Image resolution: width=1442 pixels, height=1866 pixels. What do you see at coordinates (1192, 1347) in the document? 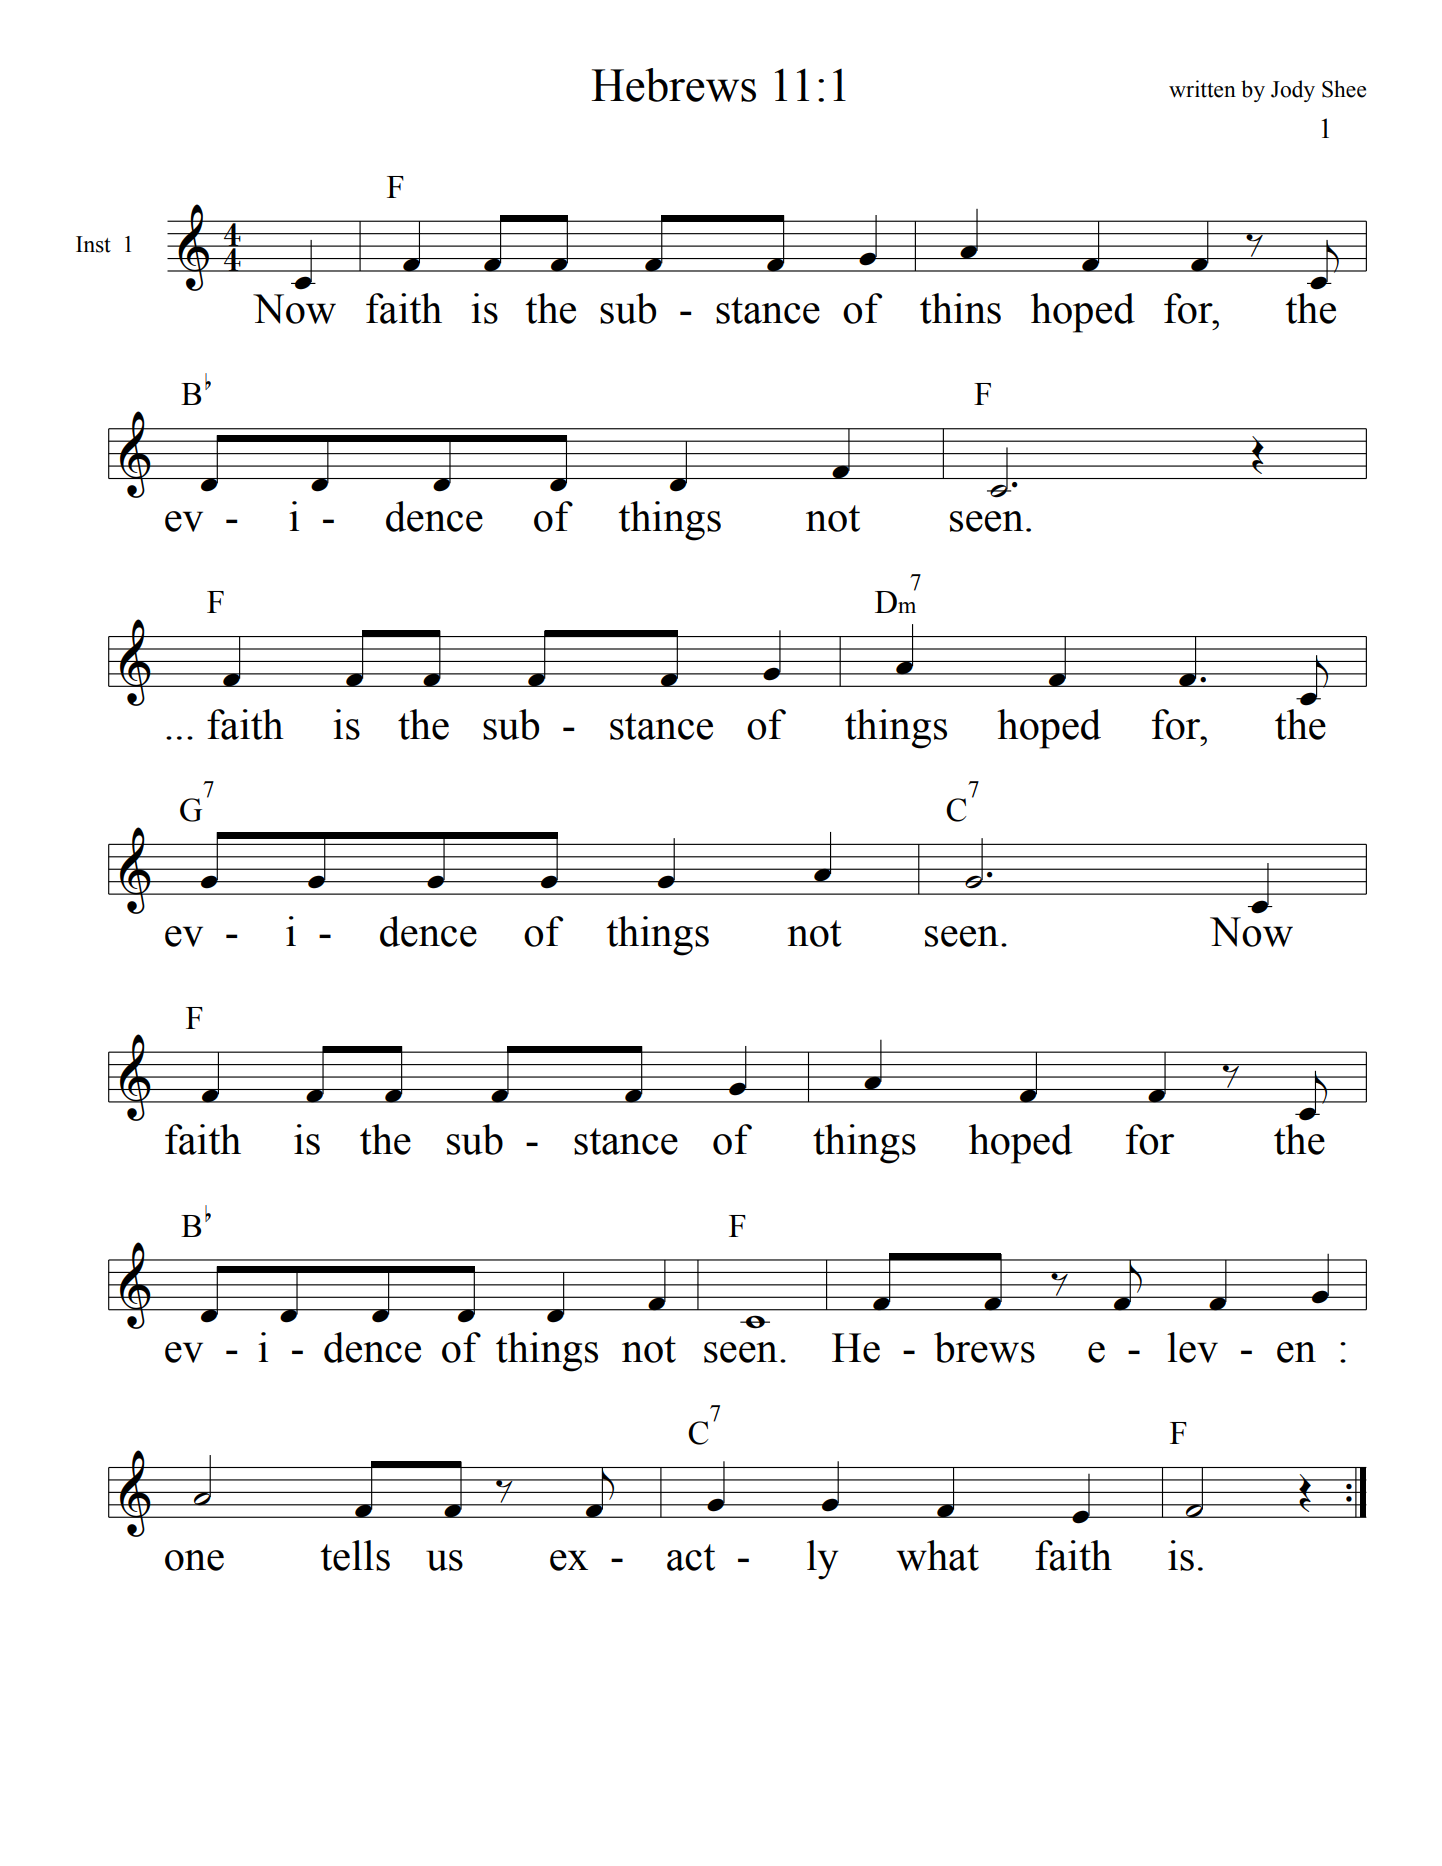
I see `lev` at bounding box center [1192, 1347].
